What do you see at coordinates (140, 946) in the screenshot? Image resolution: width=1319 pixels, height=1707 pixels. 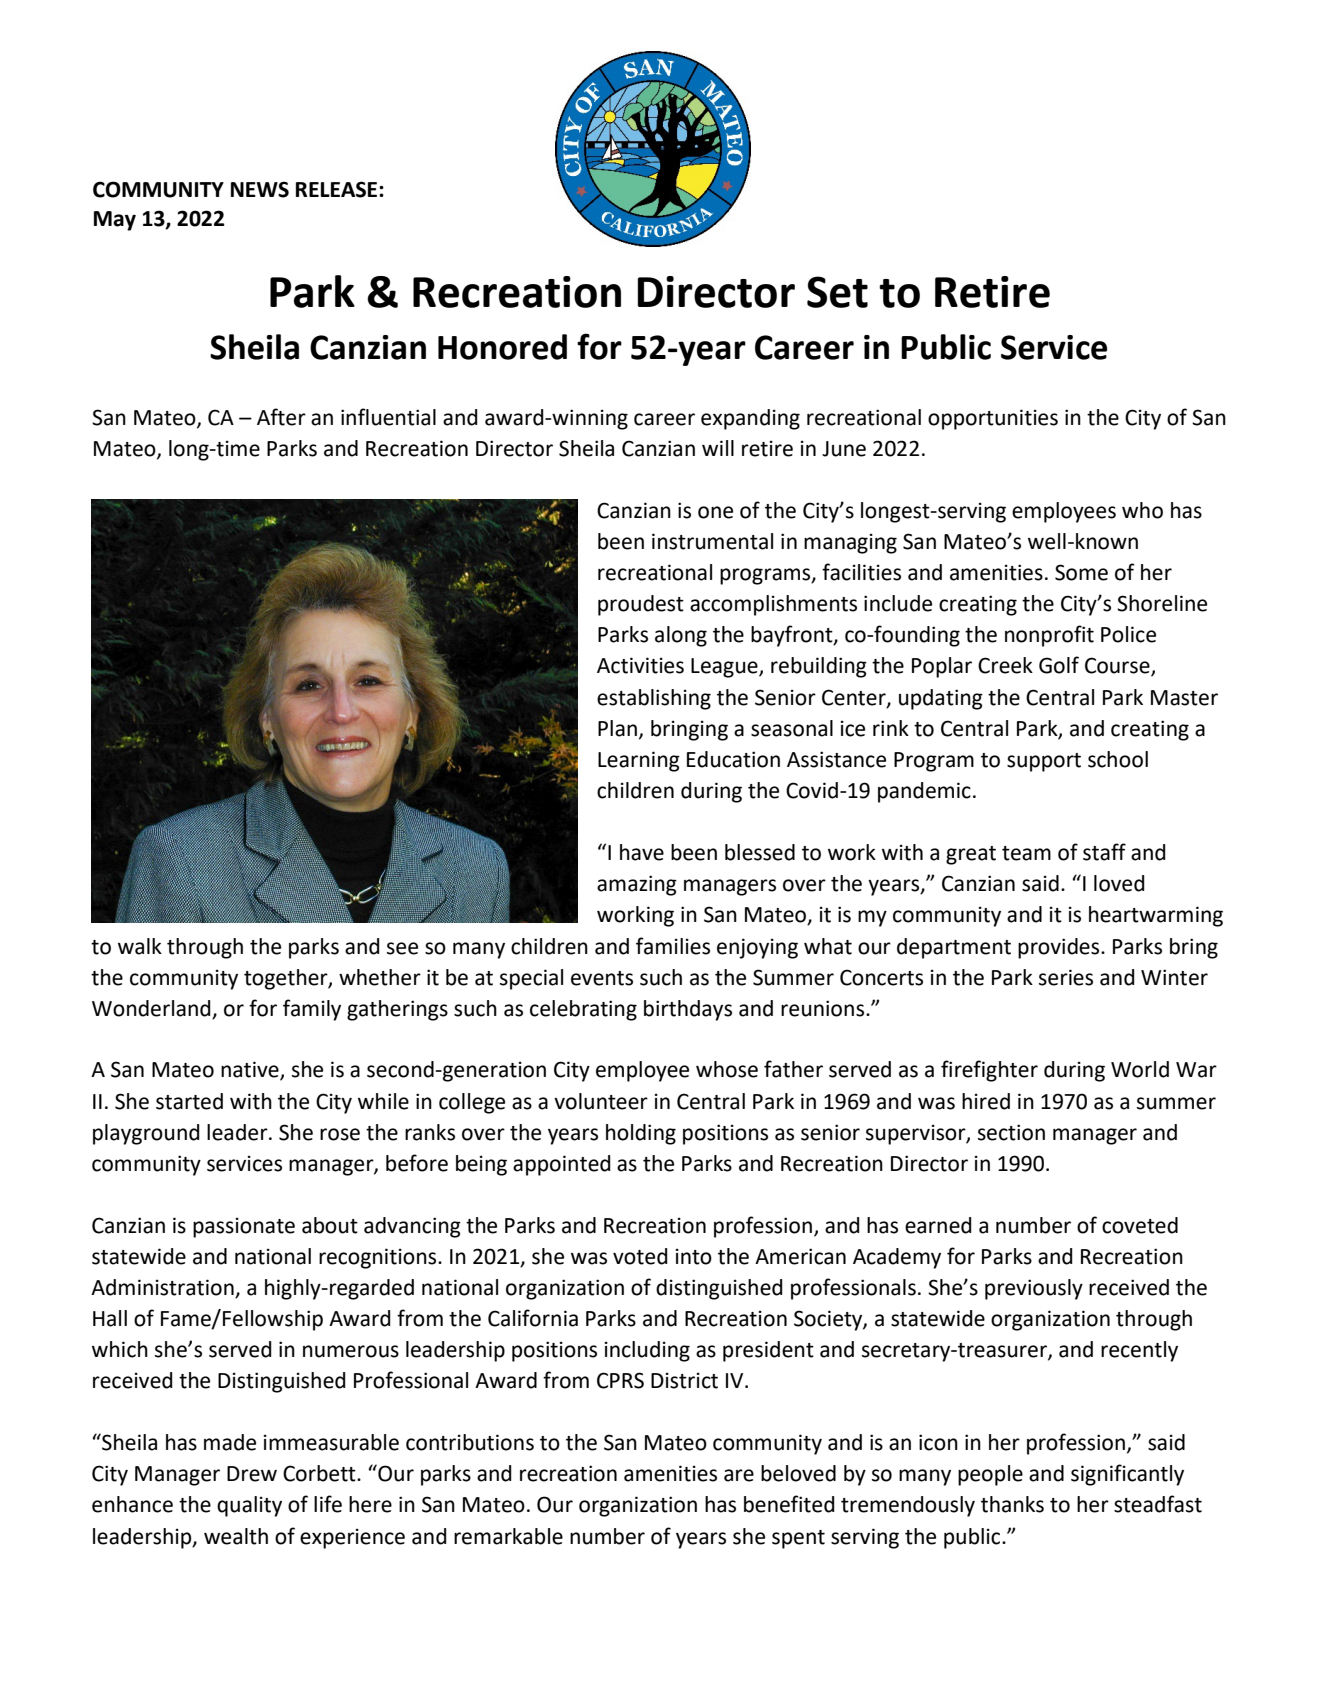 I see `walk` at bounding box center [140, 946].
